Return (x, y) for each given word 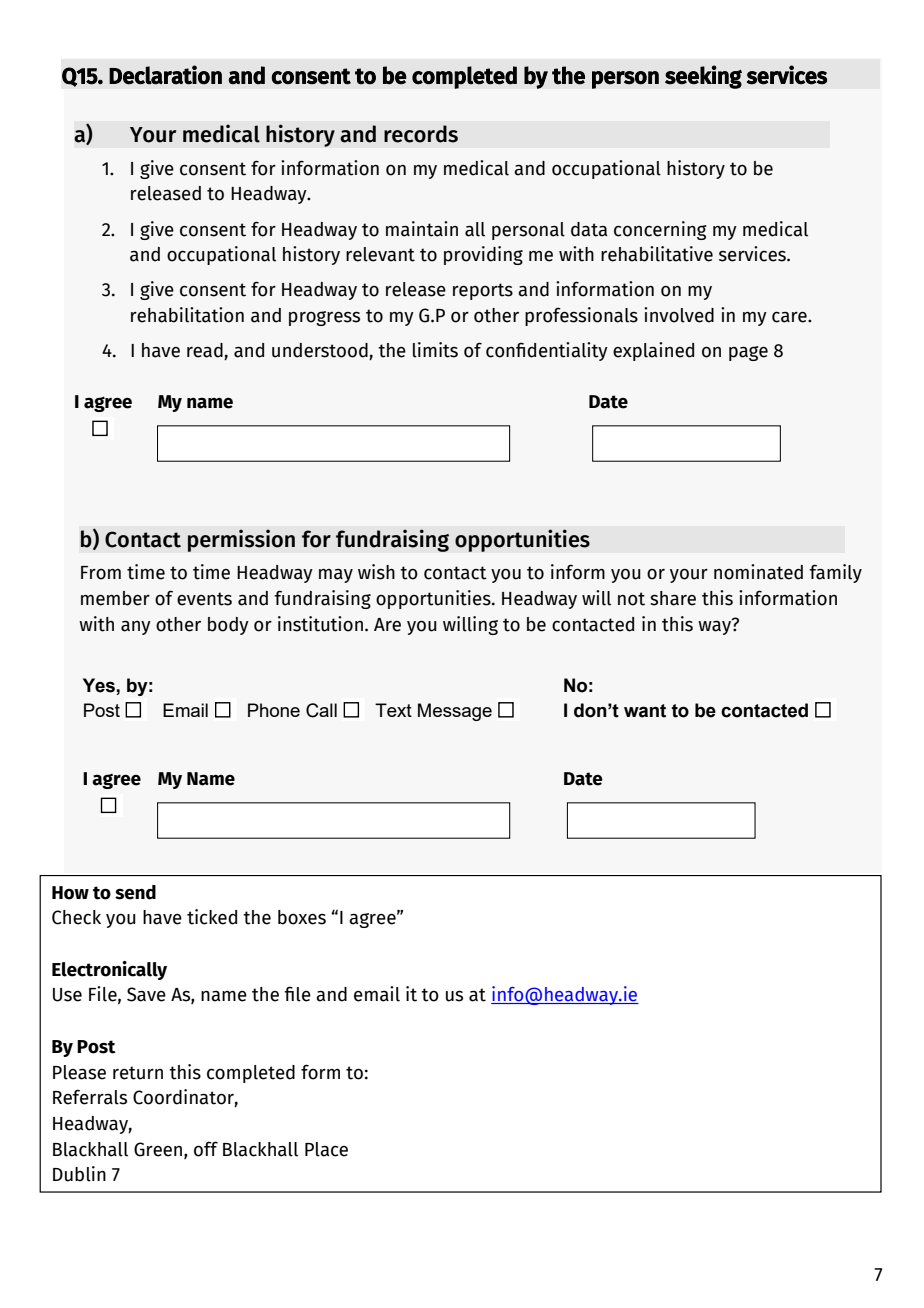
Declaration (165, 75)
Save (146, 994)
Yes (99, 685)
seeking (703, 77)
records (421, 134)
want (645, 711)
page (748, 353)
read (206, 351)
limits (435, 350)
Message (455, 712)
